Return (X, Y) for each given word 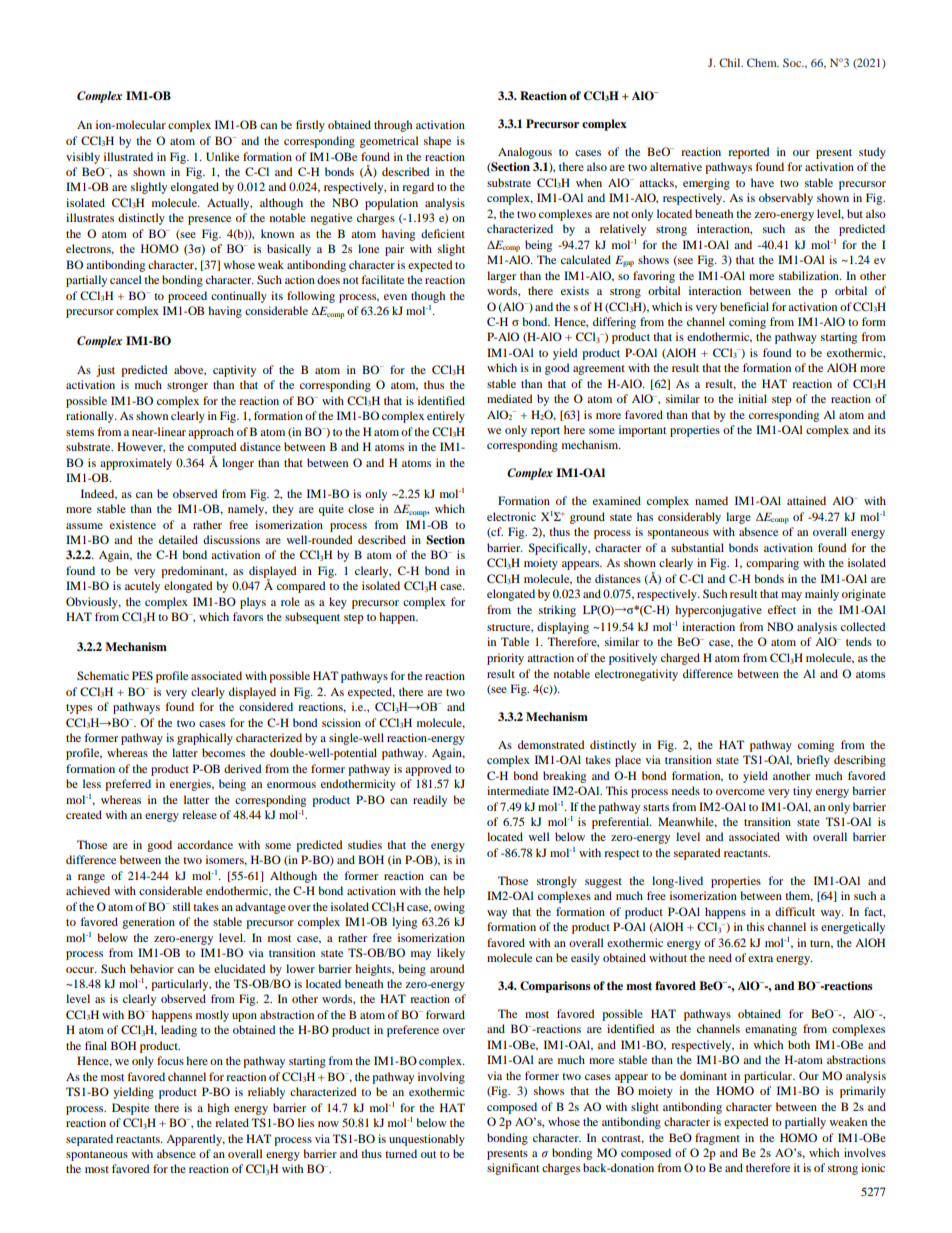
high (218, 1109)
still (181, 906)
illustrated (128, 156)
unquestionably (427, 1140)
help (454, 892)
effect (782, 609)
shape (437, 142)
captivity (234, 371)
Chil (731, 62)
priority (505, 659)
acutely (142, 587)
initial (752, 398)
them (799, 896)
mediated (510, 398)
